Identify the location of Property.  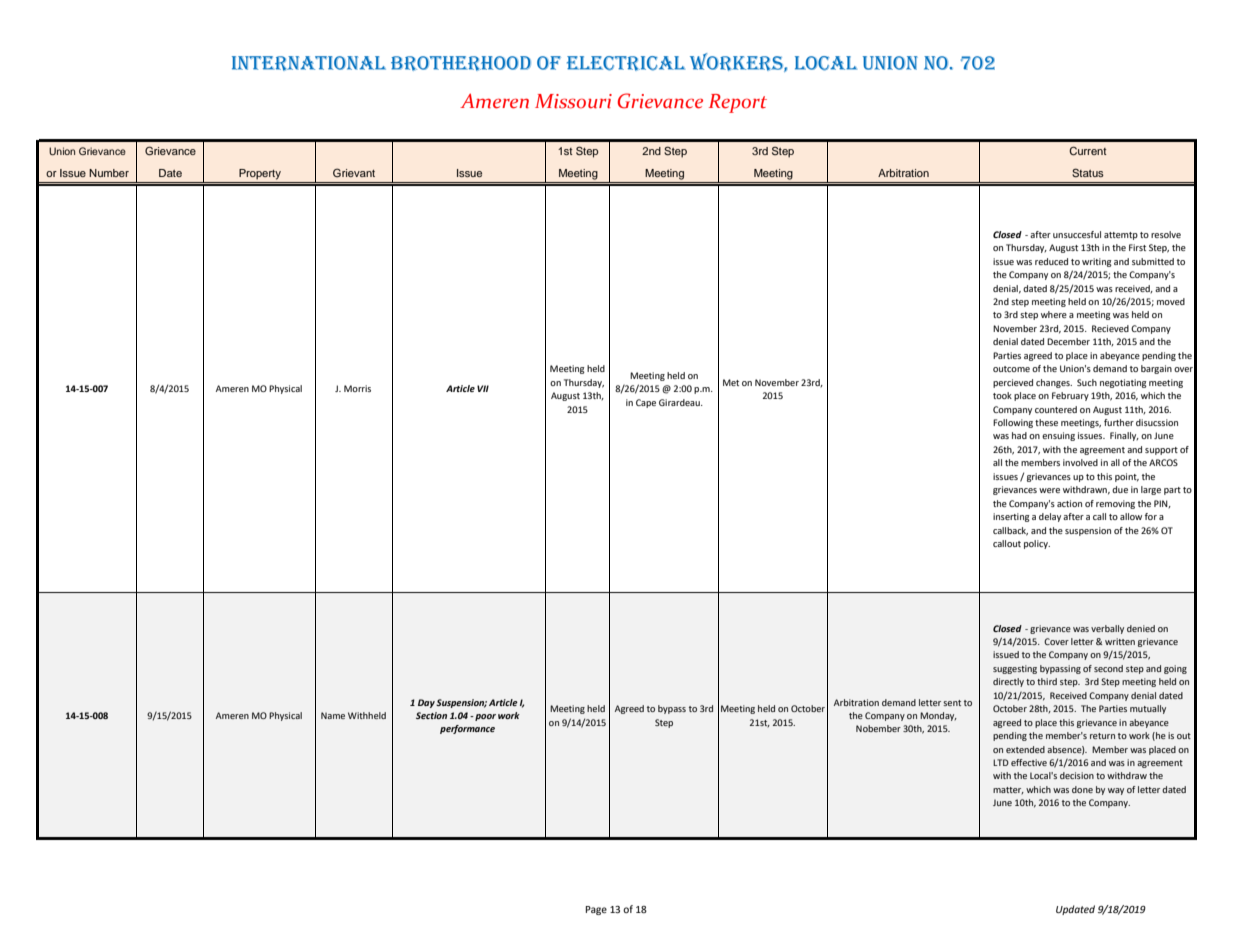
(260, 174).
